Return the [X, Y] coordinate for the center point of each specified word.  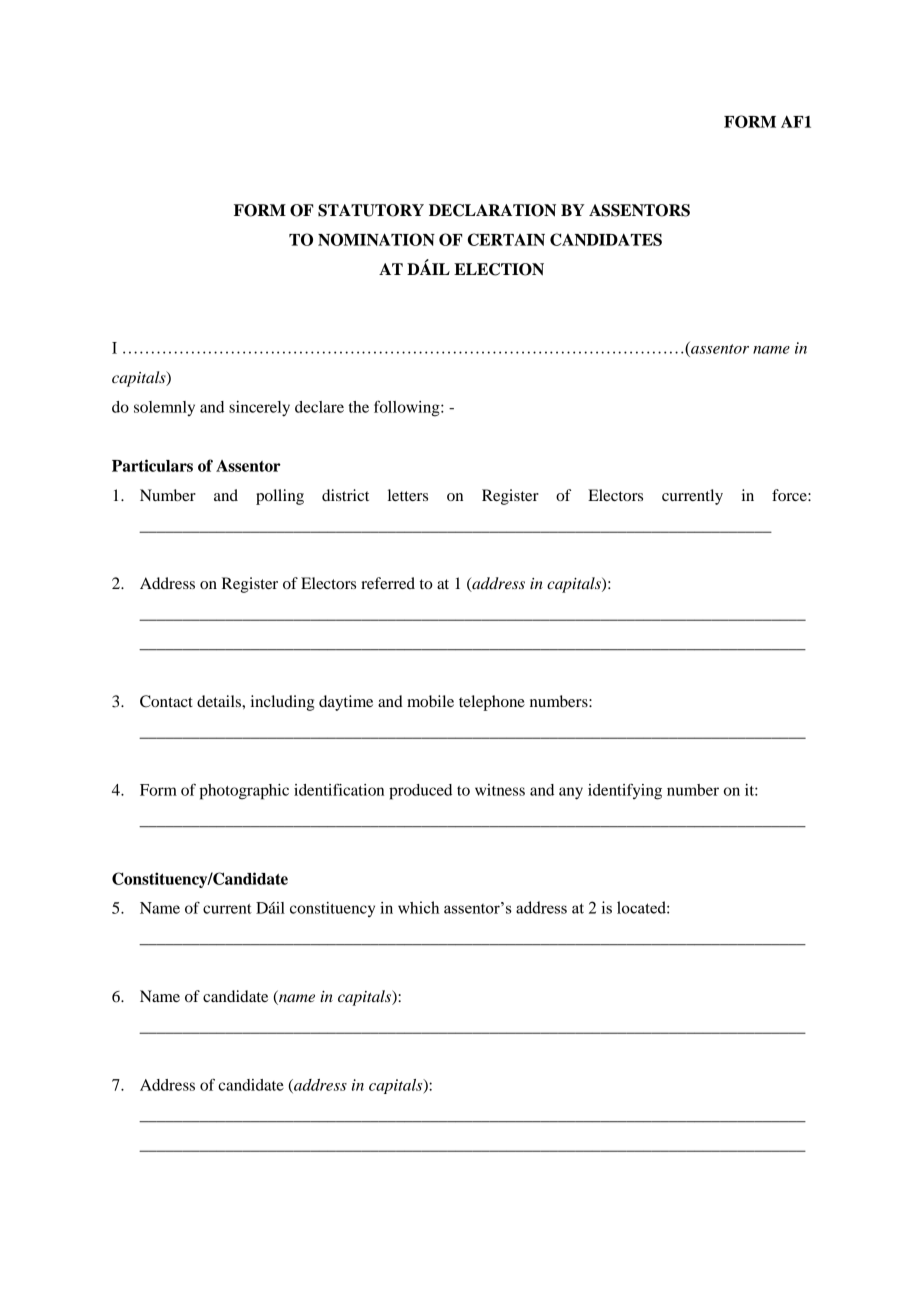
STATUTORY [371, 210]
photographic [244, 792]
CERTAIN [506, 239]
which [418, 907]
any [571, 793]
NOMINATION [376, 239]
